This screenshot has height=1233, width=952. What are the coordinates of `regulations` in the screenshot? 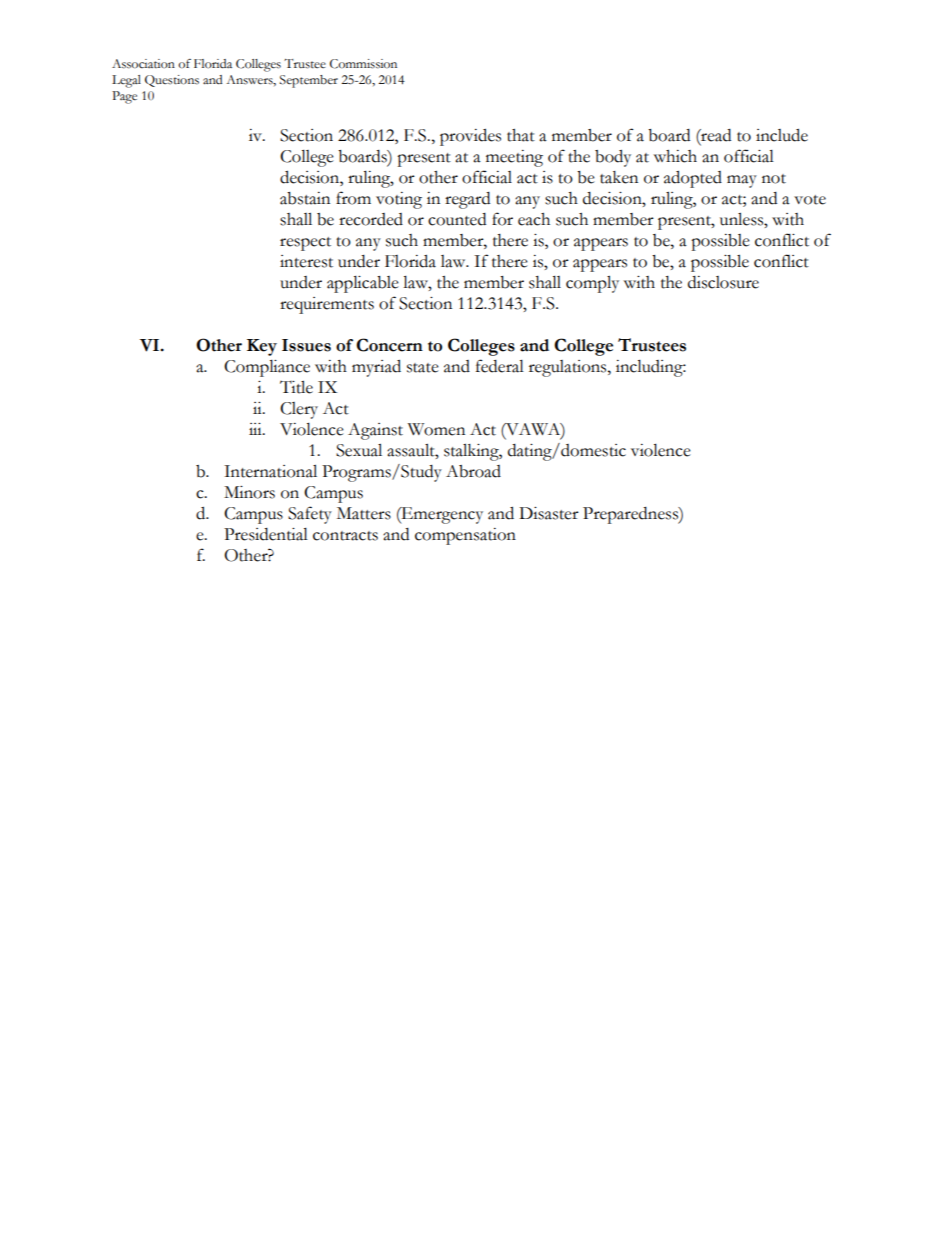 It's located at (569, 368).
